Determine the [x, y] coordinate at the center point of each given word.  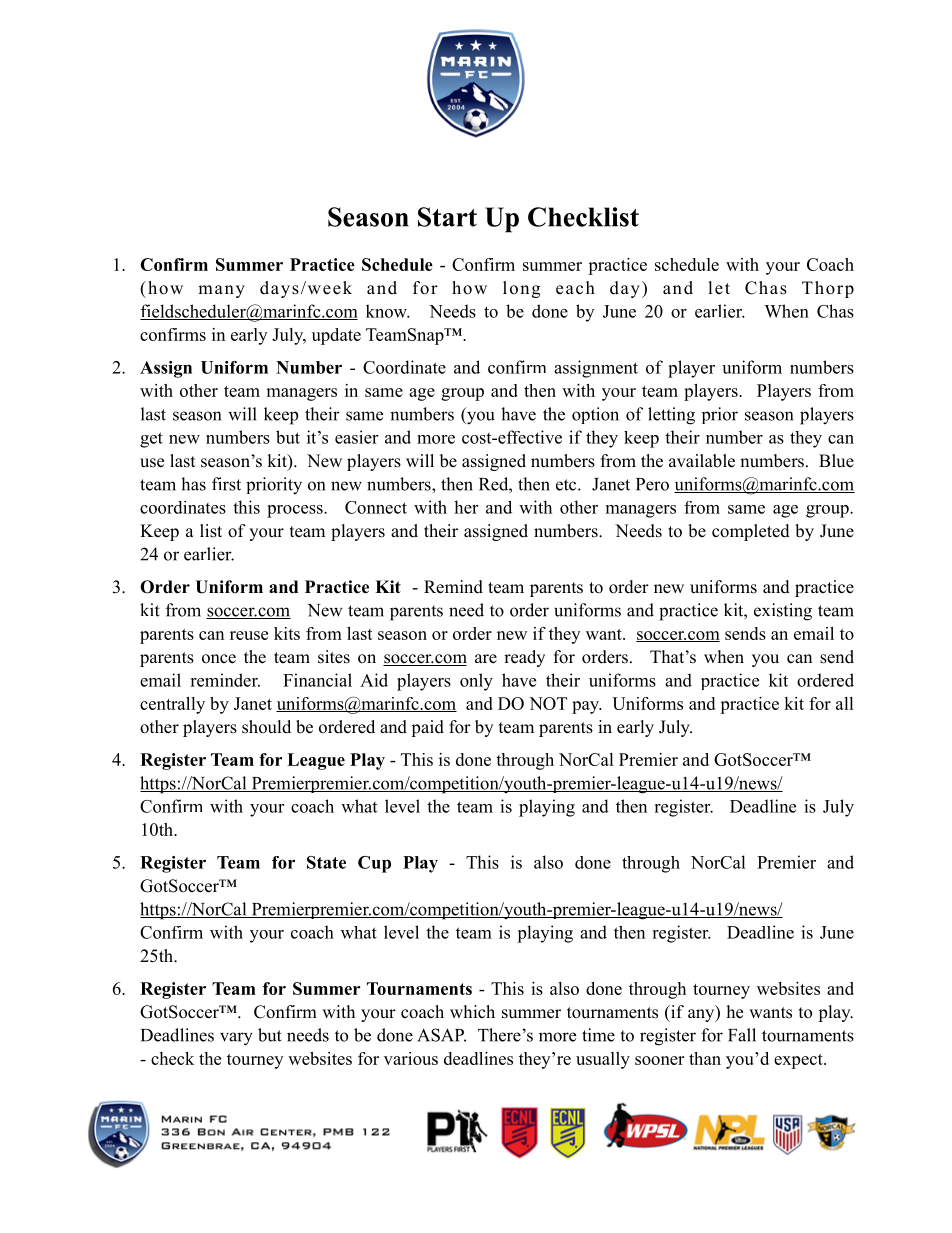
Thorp [828, 289]
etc [567, 485]
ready [524, 658]
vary [236, 1039]
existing [783, 612]
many [221, 291]
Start [447, 217]
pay [586, 707]
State [326, 862]
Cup [374, 864]
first [226, 484]
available [702, 461]
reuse [249, 635]
